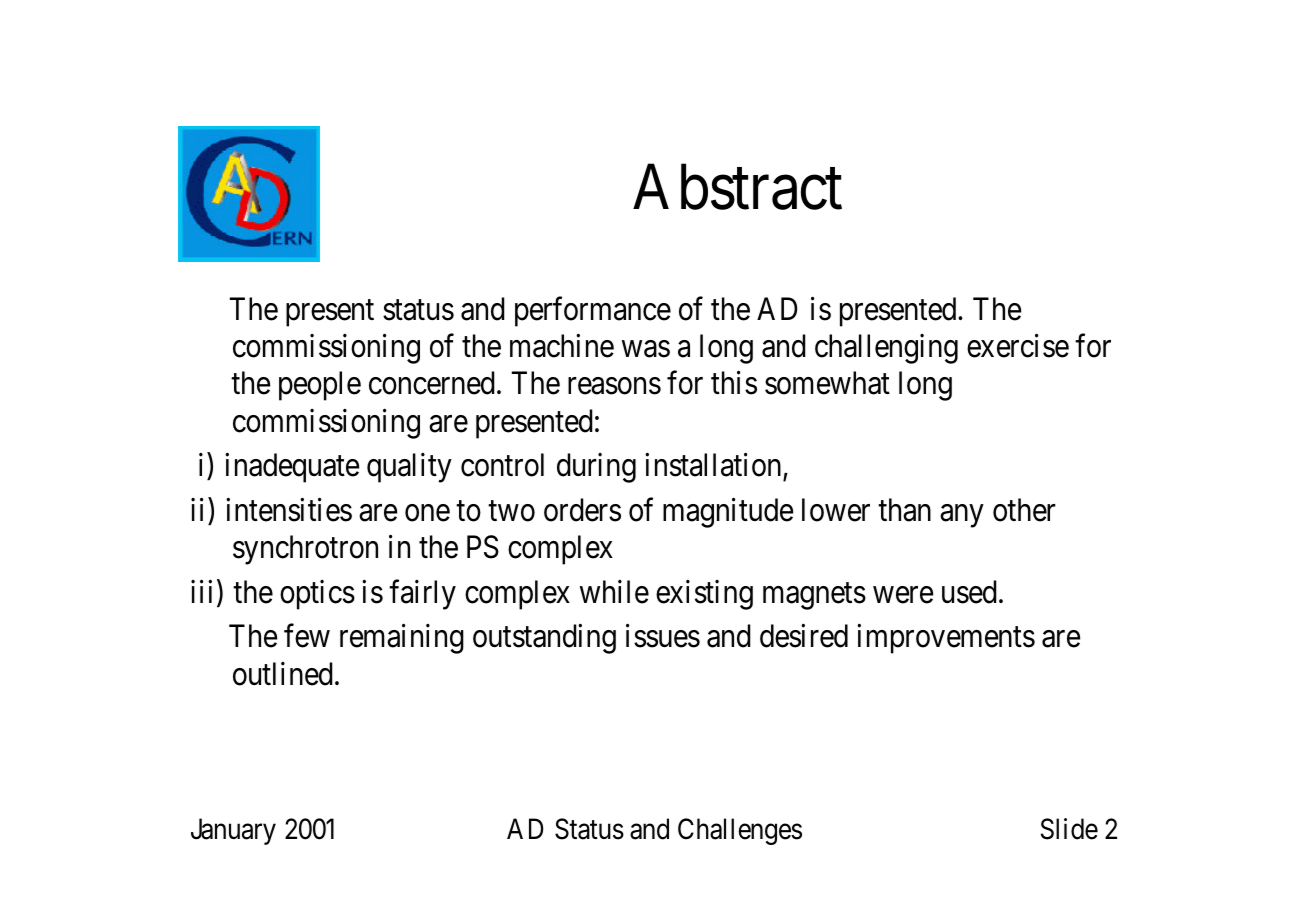 Image resolution: width=1308 pixels, height=924 pixels. I want to click on machine, so click(562, 346).
